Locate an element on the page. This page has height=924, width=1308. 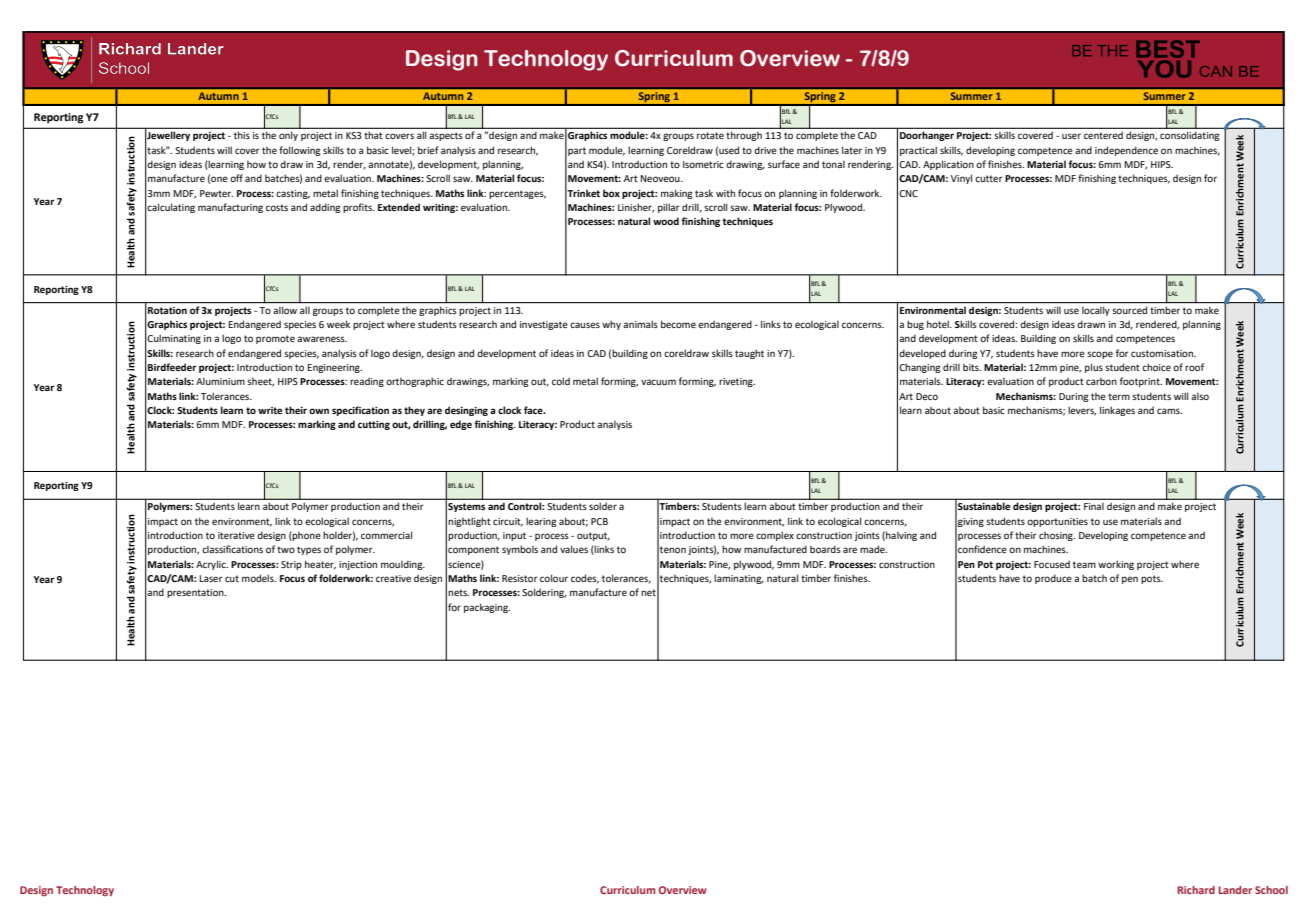
packaging is located at coordinates (487, 608).
